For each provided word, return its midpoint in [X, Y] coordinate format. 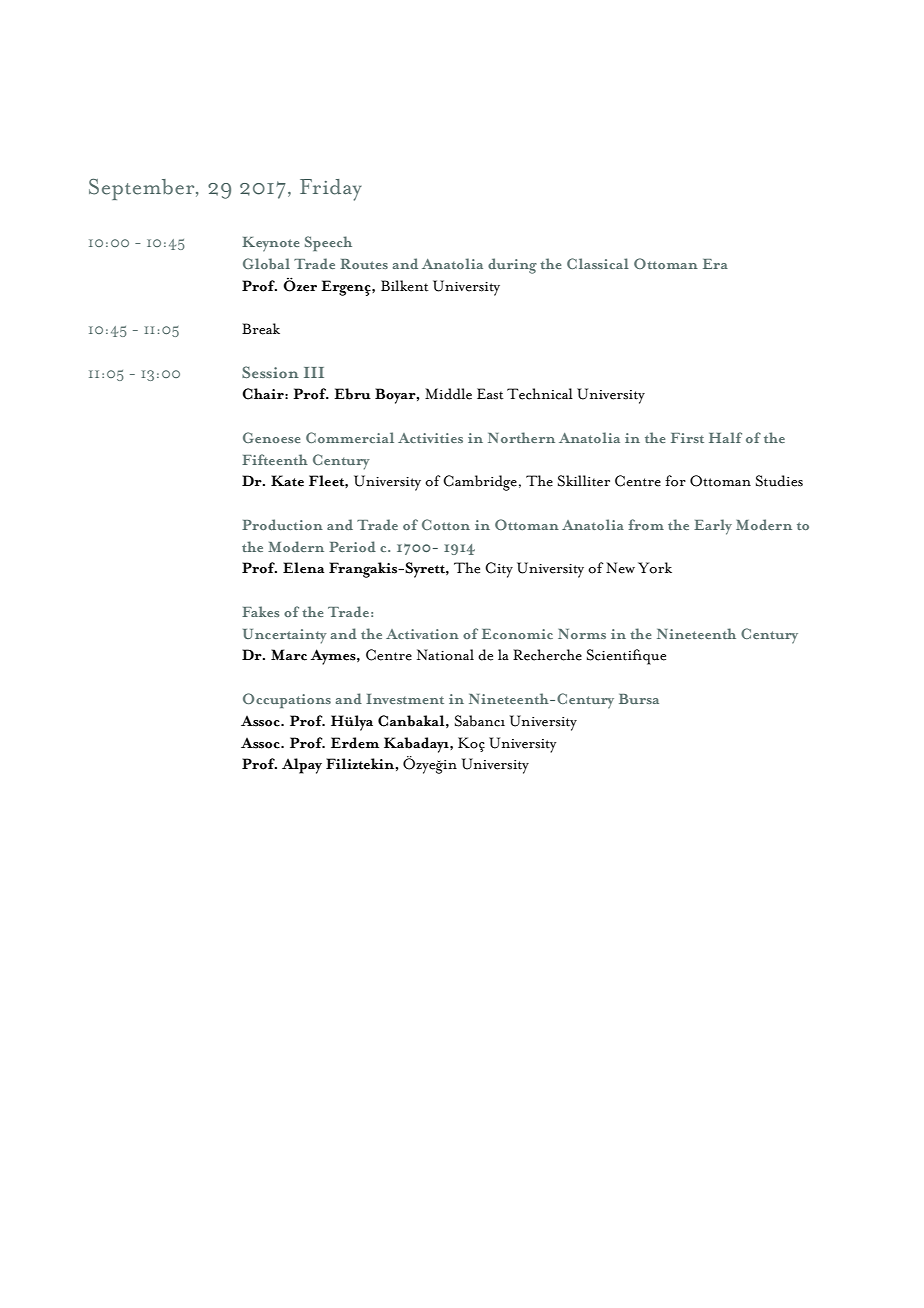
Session [270, 372]
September [143, 189]
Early [713, 527]
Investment [405, 699]
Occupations [287, 700]
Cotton [446, 524]
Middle [448, 394]
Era [715, 264]
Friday [331, 190]
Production [282, 524]
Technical [540, 394]
